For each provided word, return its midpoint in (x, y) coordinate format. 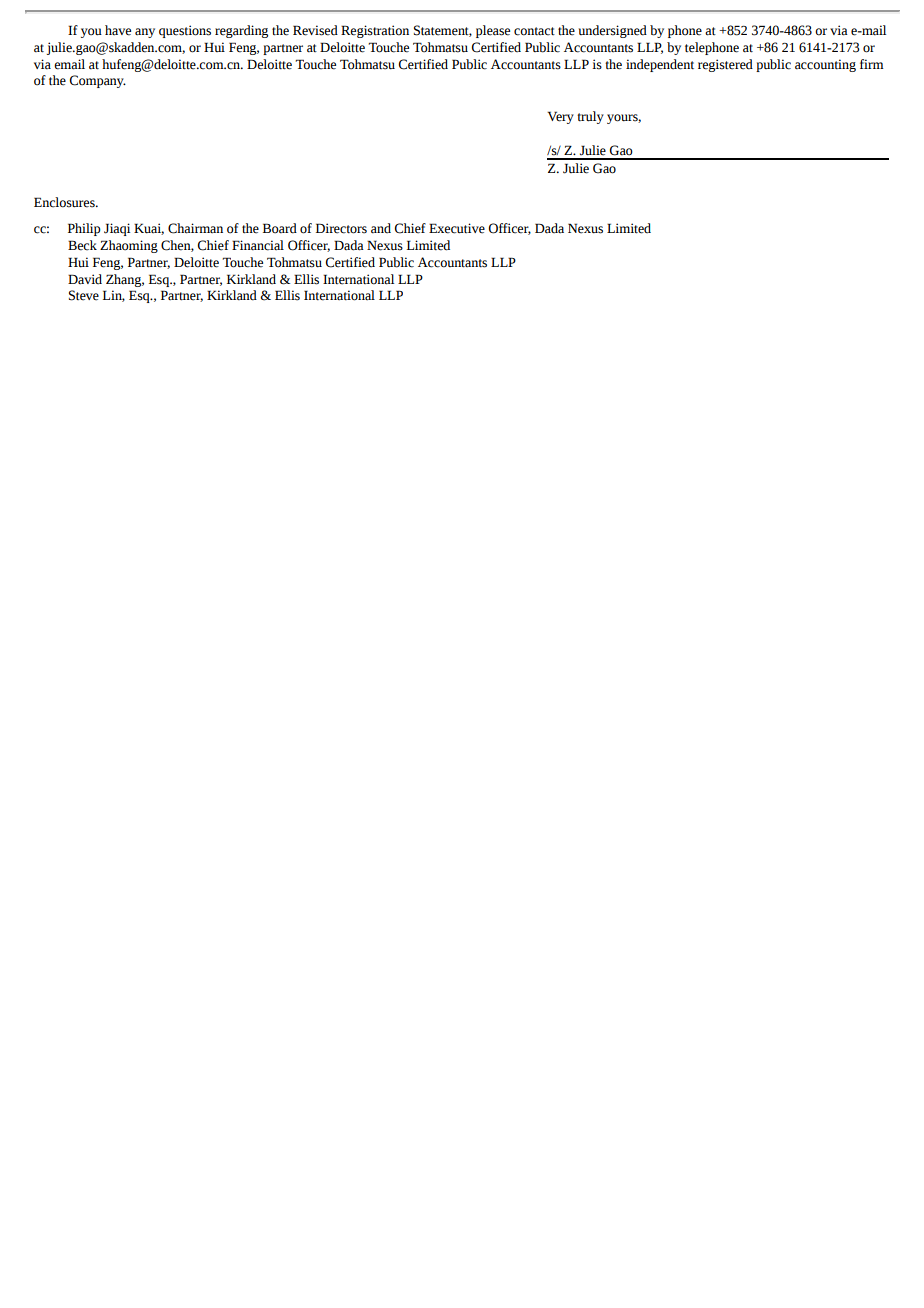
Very (560, 117)
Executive (457, 228)
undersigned (613, 31)
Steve (84, 295)
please (493, 31)
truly (590, 117)
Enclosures (65, 202)
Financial (258, 245)
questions (185, 31)
